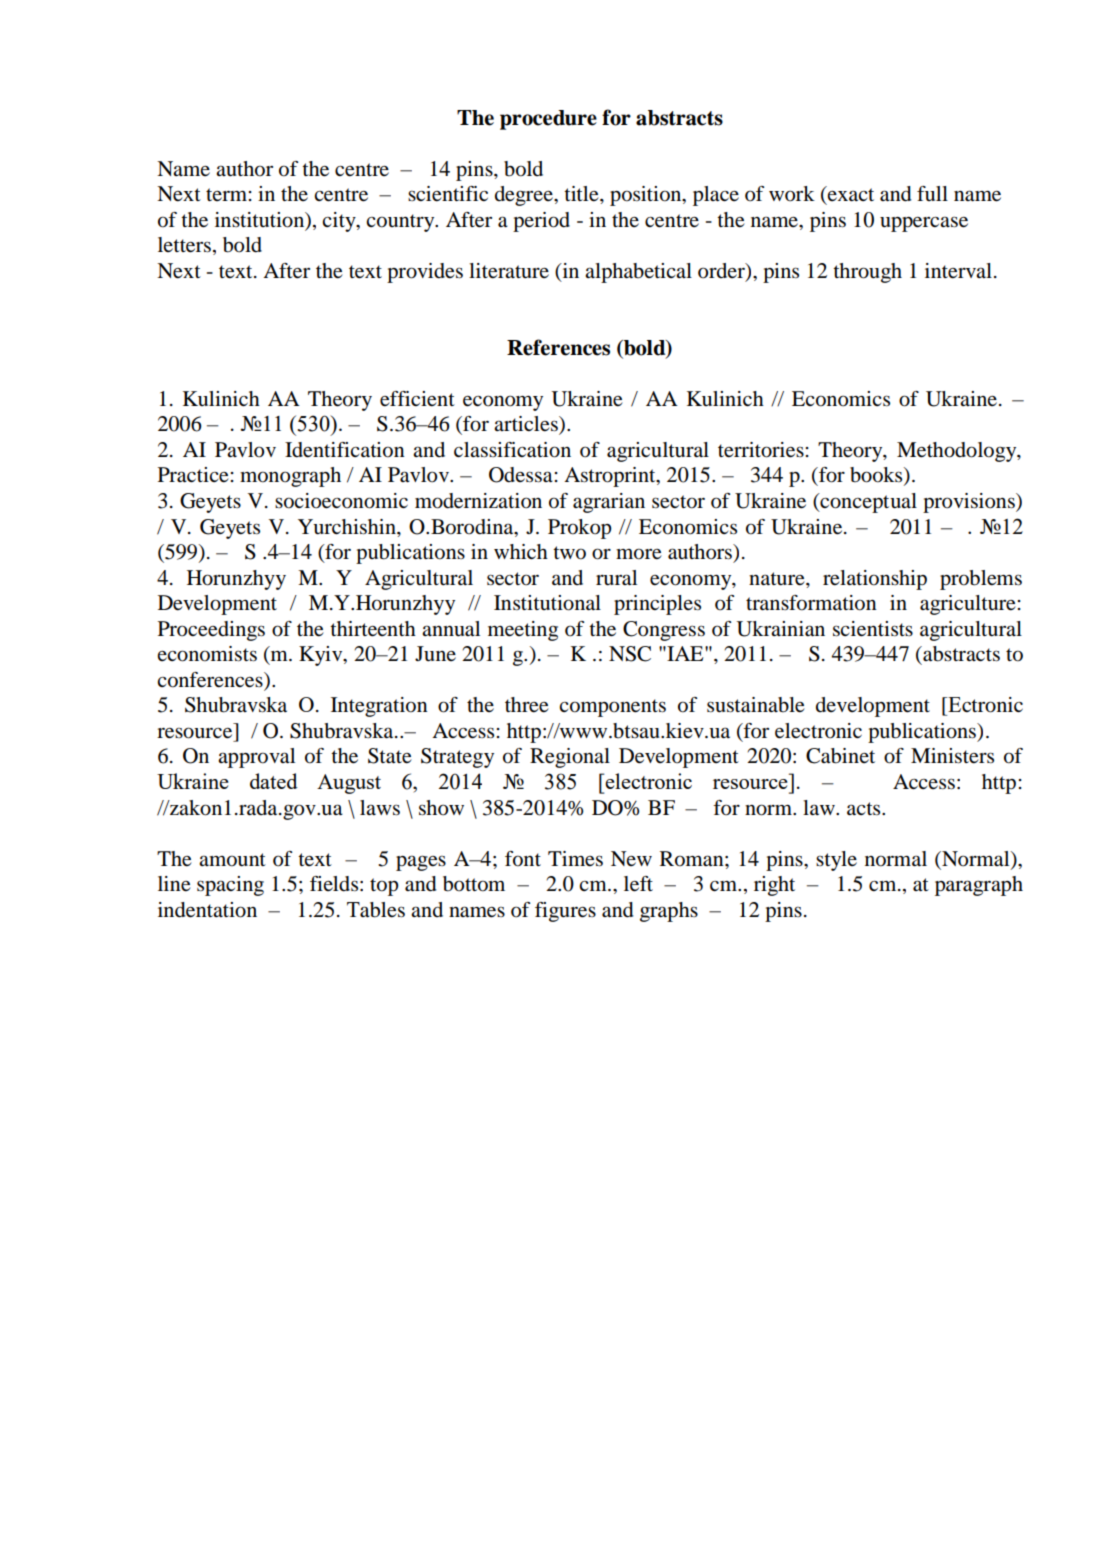 This document has width=1102, height=1558. I want to click on style, so click(836, 861).
